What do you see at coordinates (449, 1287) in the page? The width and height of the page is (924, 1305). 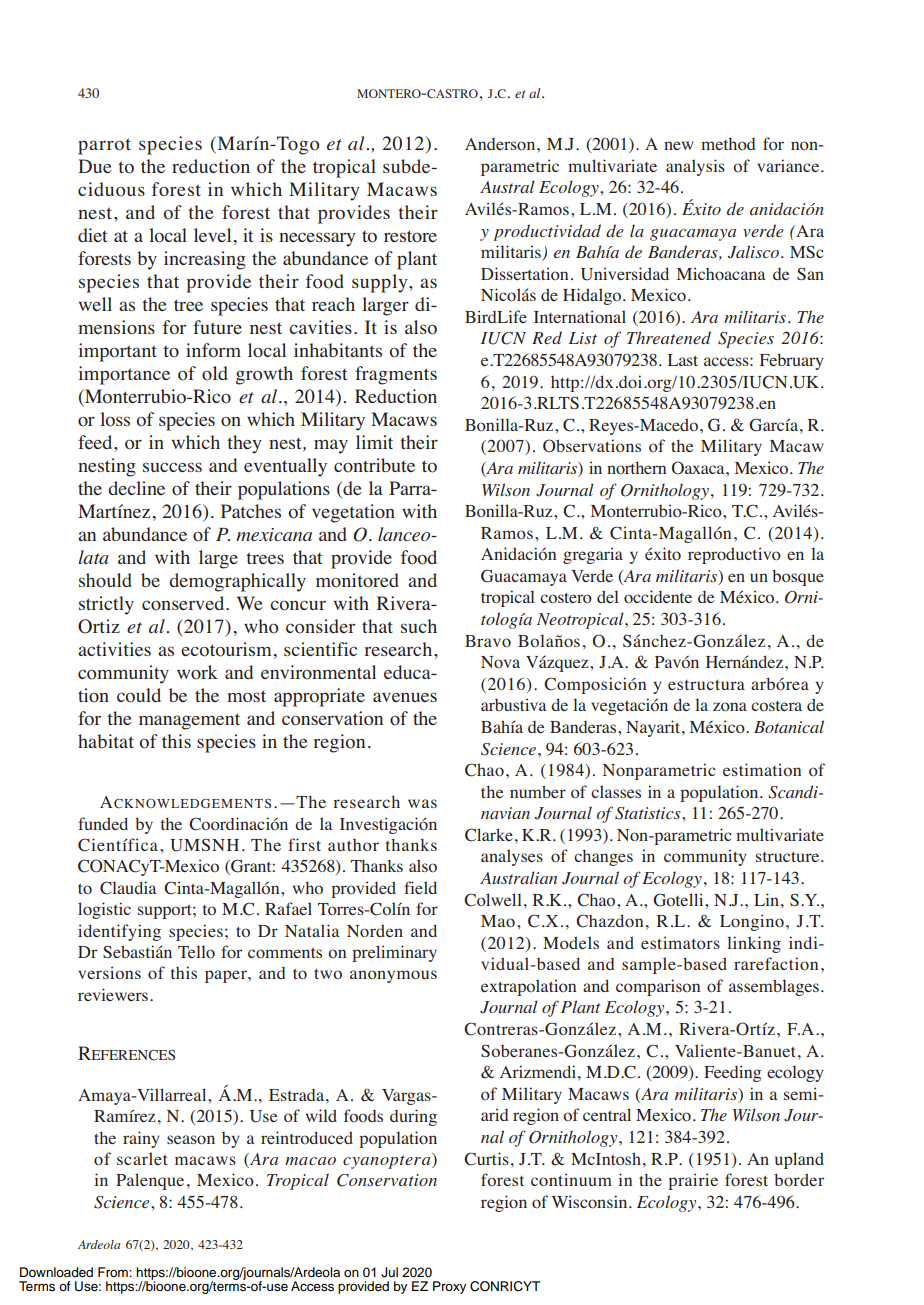 I see `Proxy` at bounding box center [449, 1287].
